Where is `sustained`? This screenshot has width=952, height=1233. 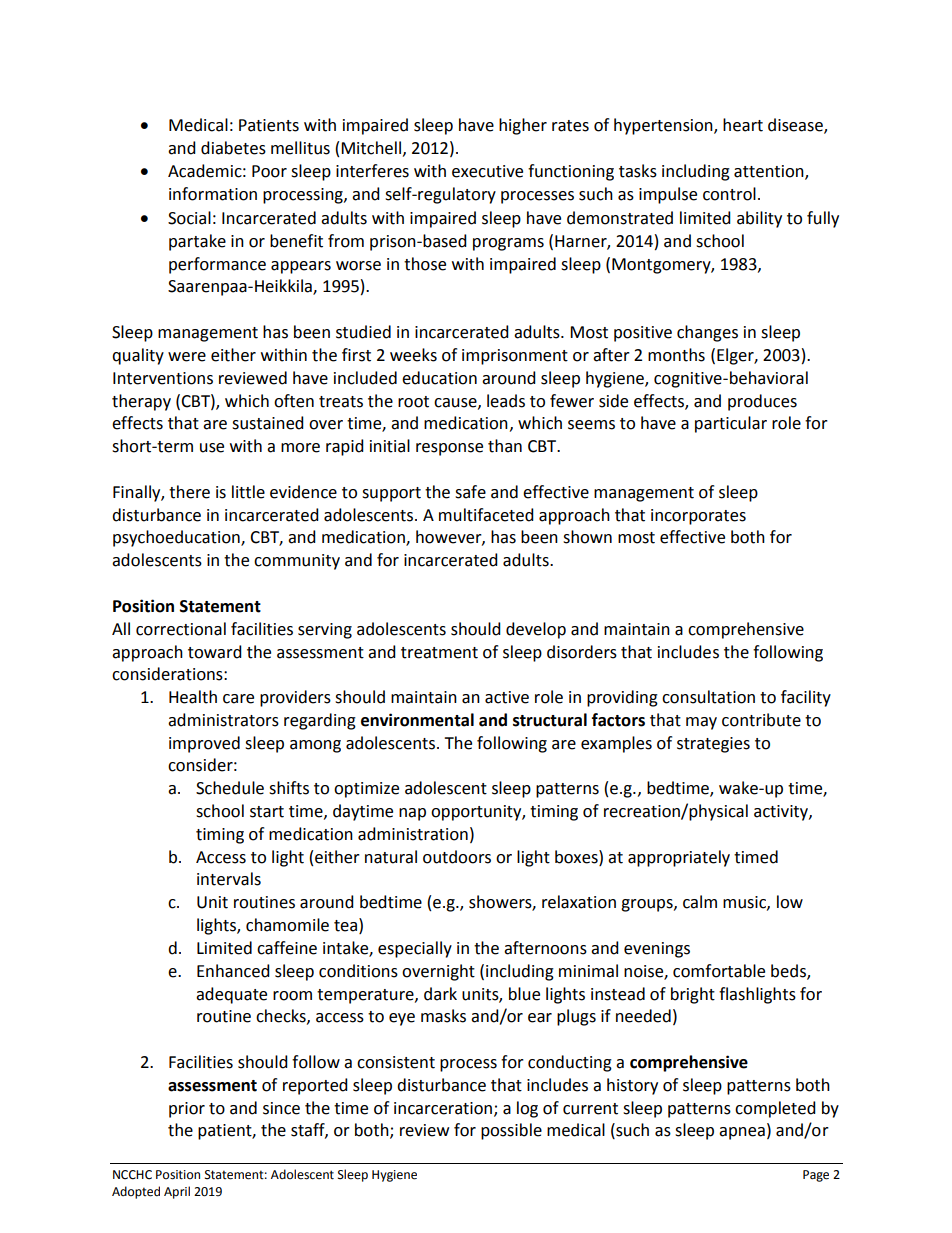
sustained is located at coordinates (268, 423).
